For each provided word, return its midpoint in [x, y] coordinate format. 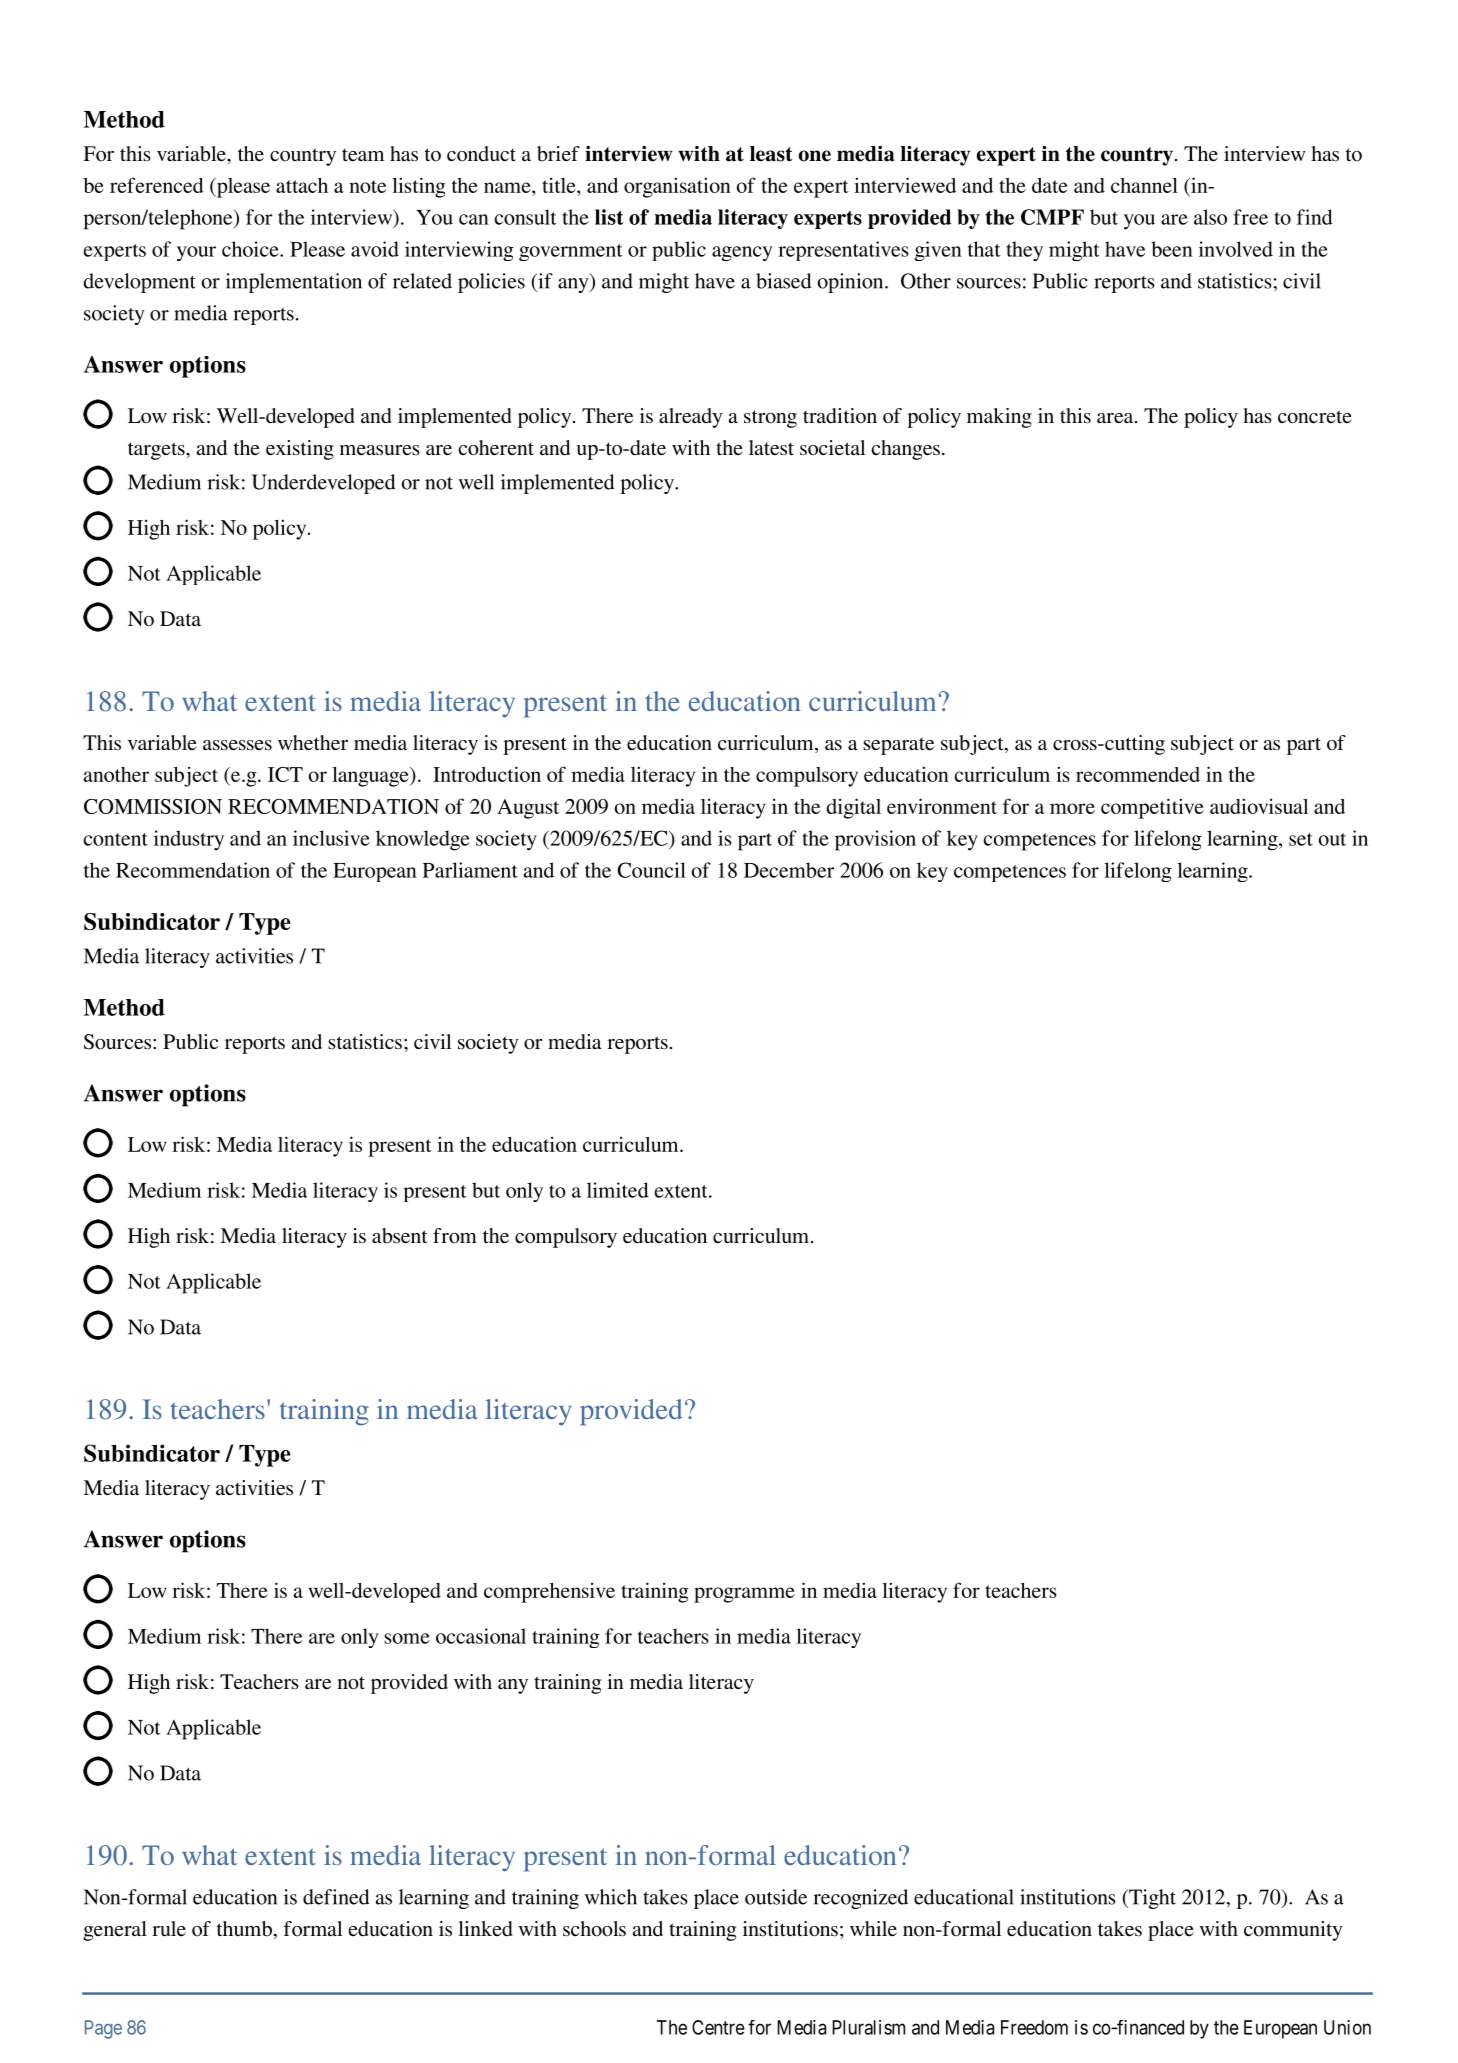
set [1301, 839]
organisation [677, 187]
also [1210, 217]
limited [618, 1190]
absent [400, 1235]
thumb [244, 1928]
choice [251, 249]
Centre [718, 2027]
